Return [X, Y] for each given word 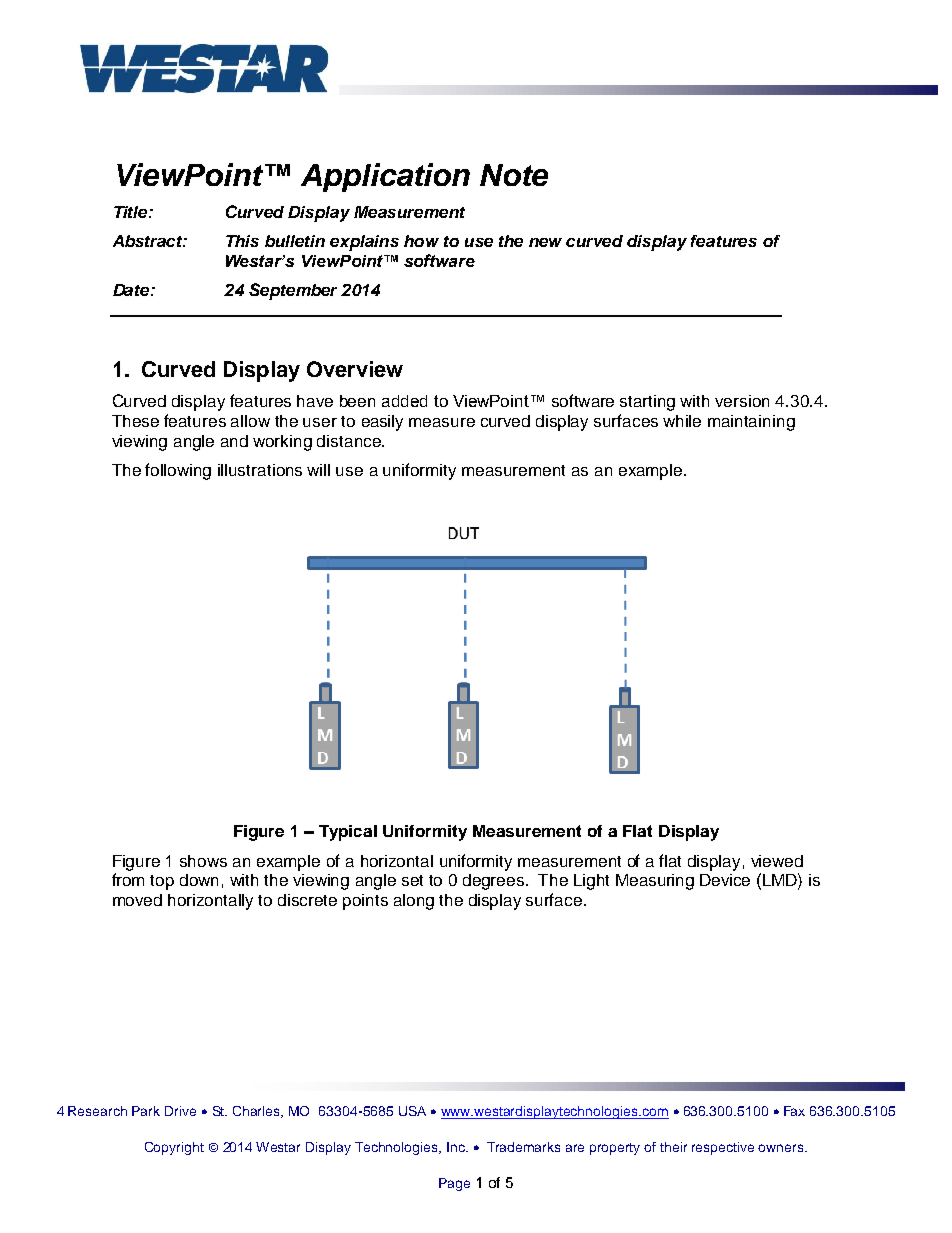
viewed [777, 861]
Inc [457, 1147]
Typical [348, 833]
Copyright [174, 1148]
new [545, 242]
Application [385, 177]
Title [132, 212]
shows [203, 861]
